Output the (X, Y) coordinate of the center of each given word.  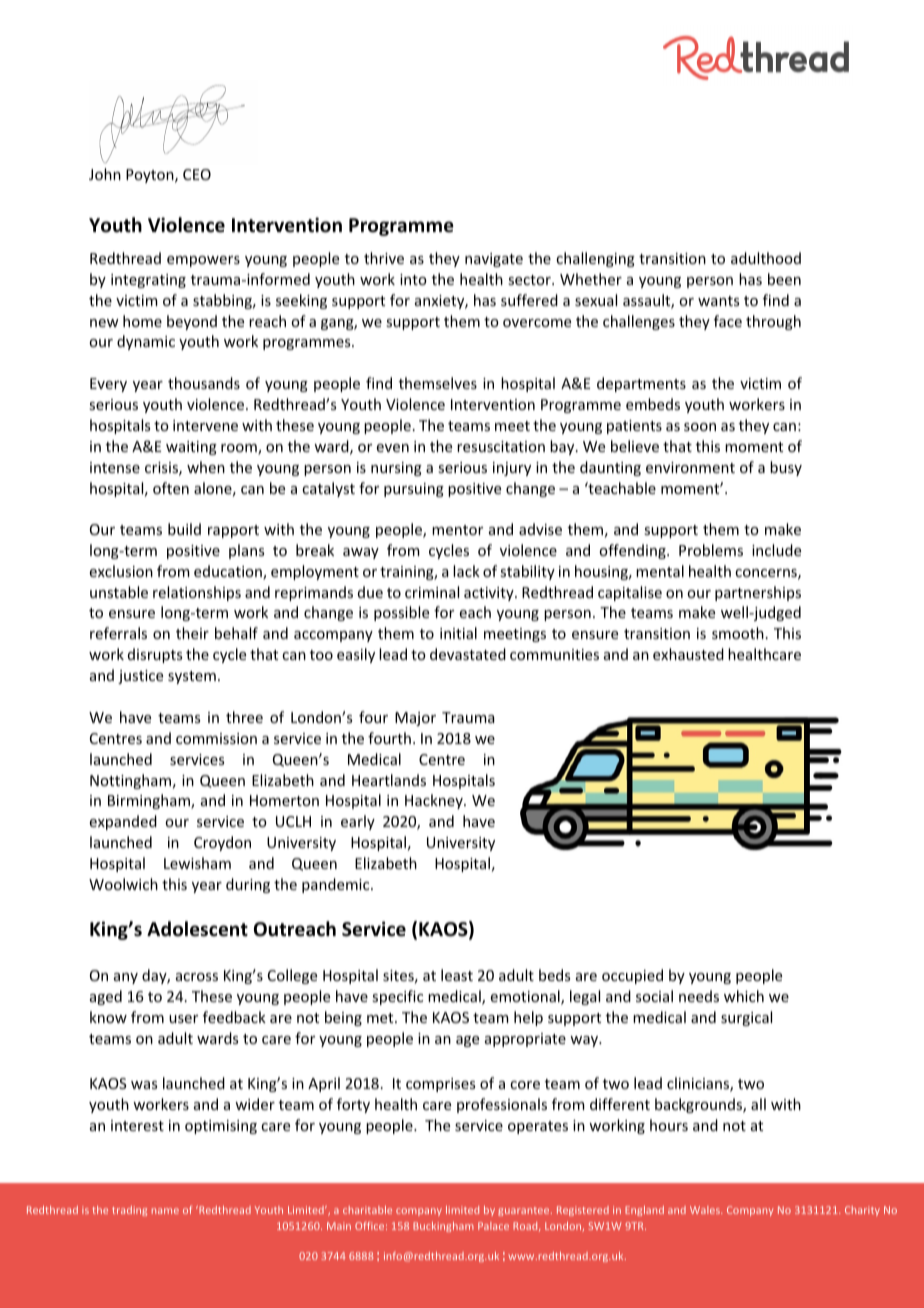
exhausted (688, 654)
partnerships (758, 593)
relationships (197, 593)
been (784, 279)
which (744, 996)
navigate (494, 260)
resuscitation (501, 446)
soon (700, 427)
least (457, 975)
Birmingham (150, 801)
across (197, 977)
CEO (197, 174)
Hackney (435, 801)
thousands (204, 383)
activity (490, 594)
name (165, 1211)
